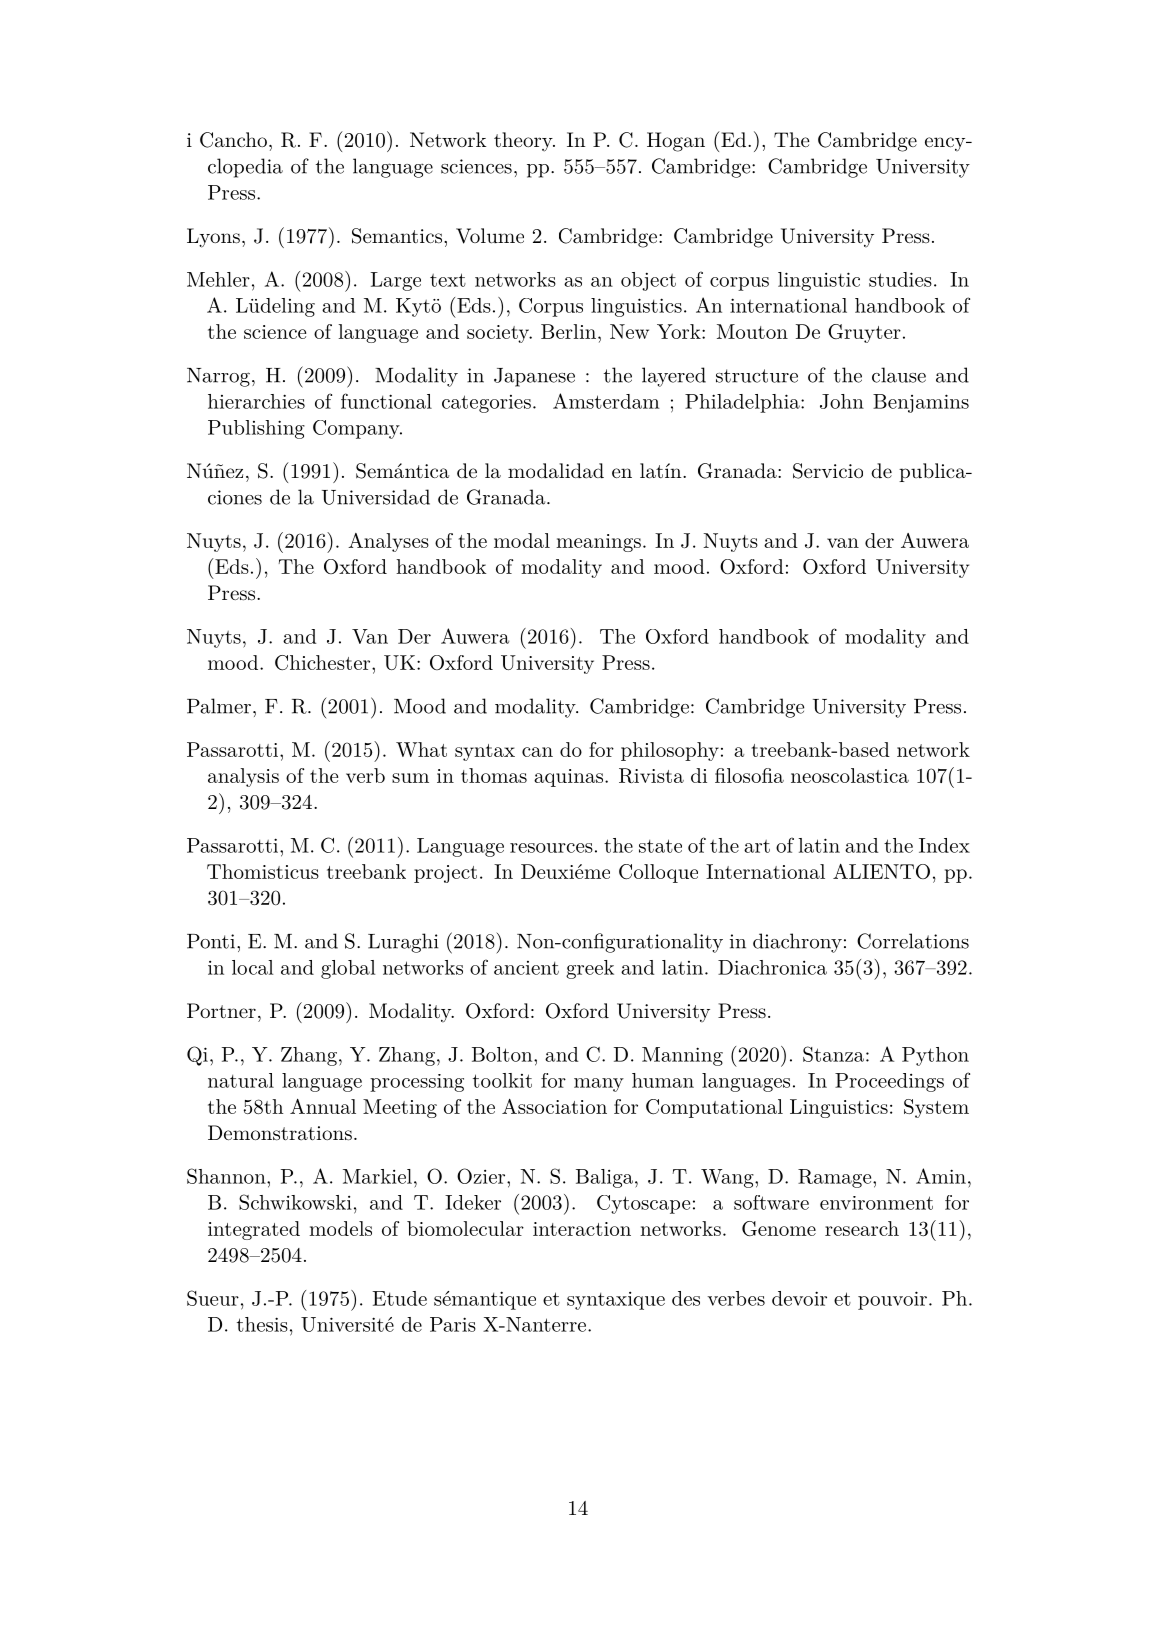  What do you see at coordinates (900, 279) in the document?
I see `studies` at bounding box center [900, 279].
